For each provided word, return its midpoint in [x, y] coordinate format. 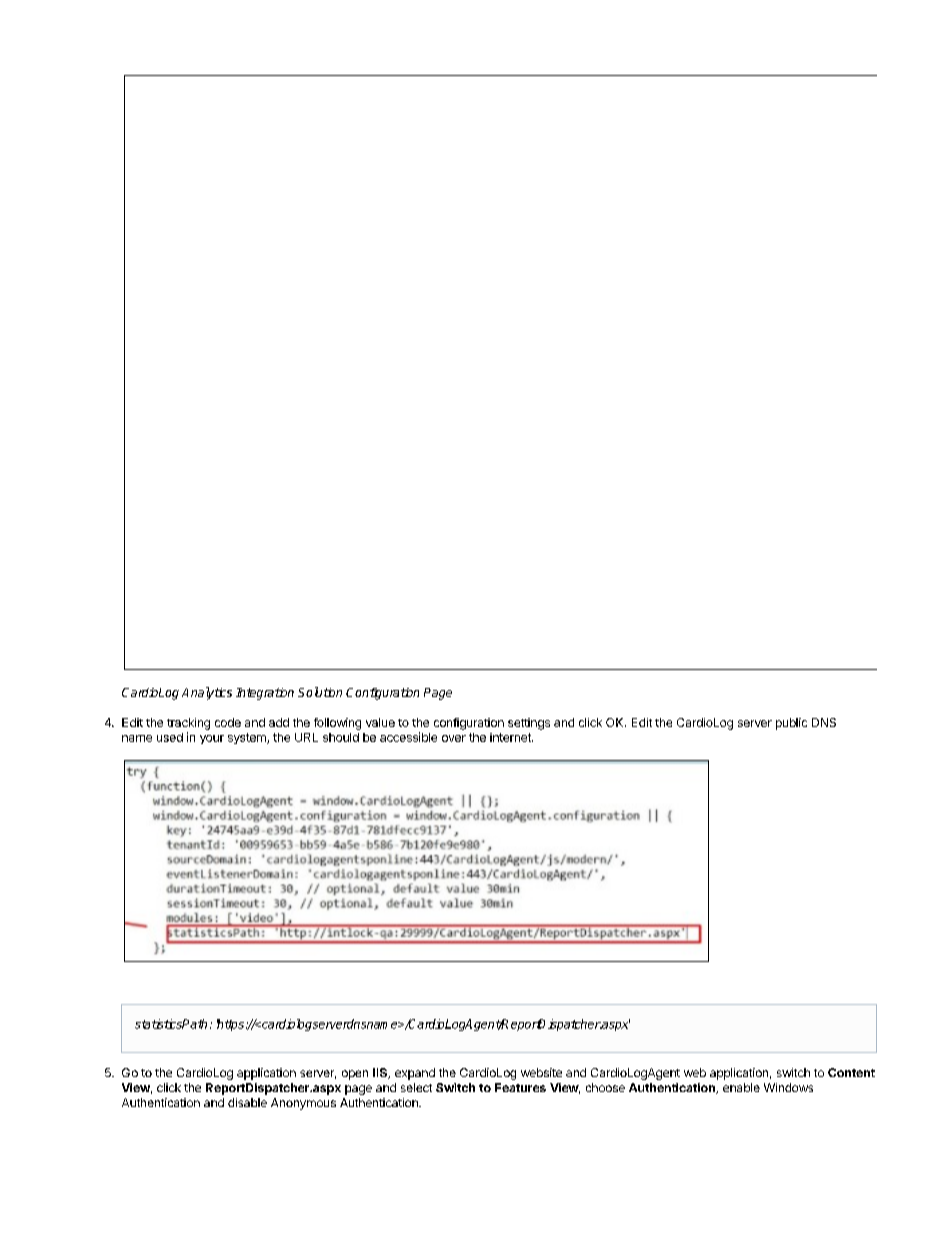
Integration [265, 694]
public [791, 724]
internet [511, 737]
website [541, 1072]
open [355, 1075]
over [454, 738]
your [212, 739]
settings [529, 724]
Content [851, 1072]
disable [247, 1102]
